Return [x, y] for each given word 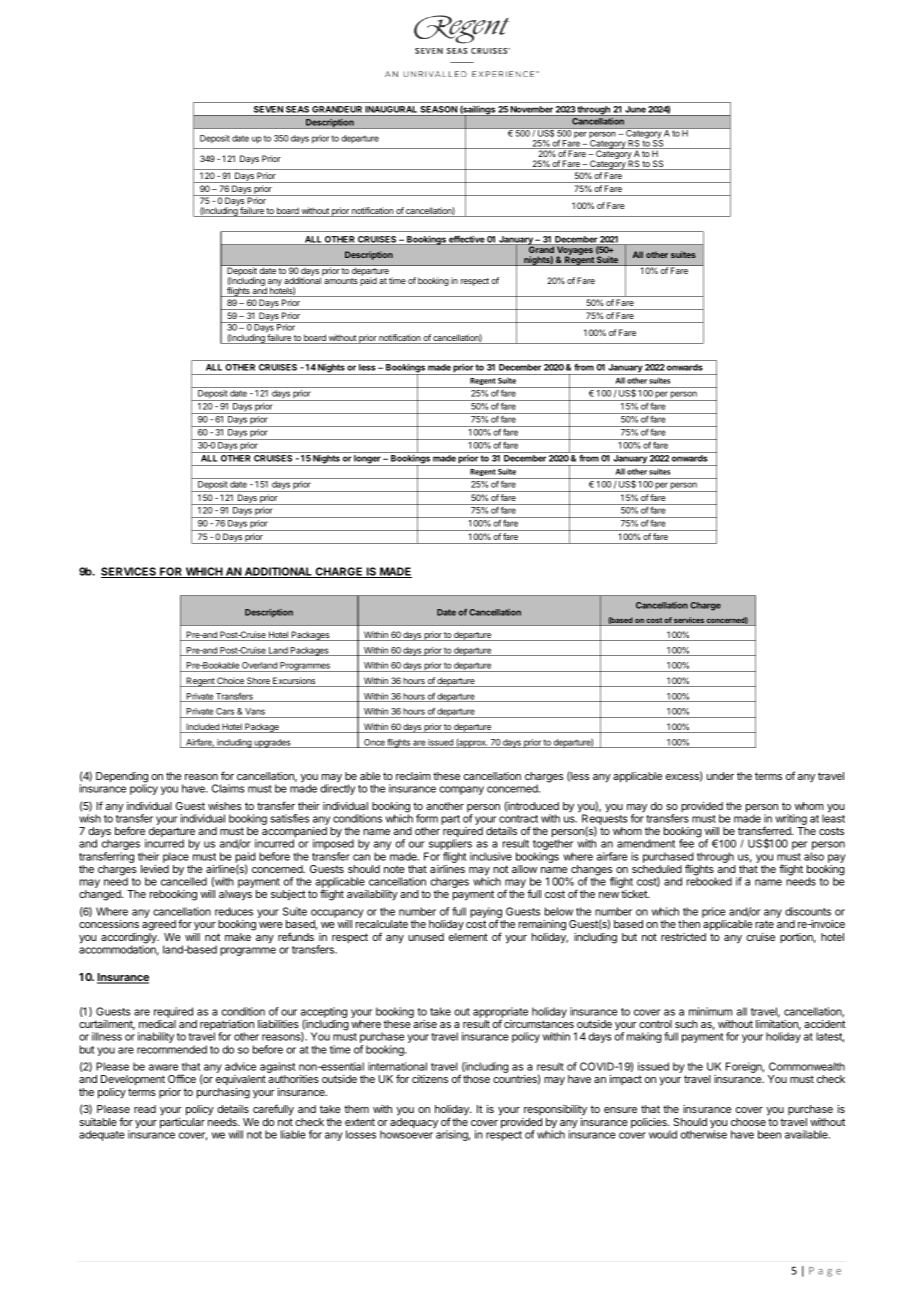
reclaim [413, 776]
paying [486, 914]
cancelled [184, 881]
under [720, 776]
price [713, 912]
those [476, 1079]
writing [791, 821]
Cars [225, 713]
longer [367, 460]
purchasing [223, 1093]
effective [466, 240]
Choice [230, 682]
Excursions [294, 682]
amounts [341, 281]
